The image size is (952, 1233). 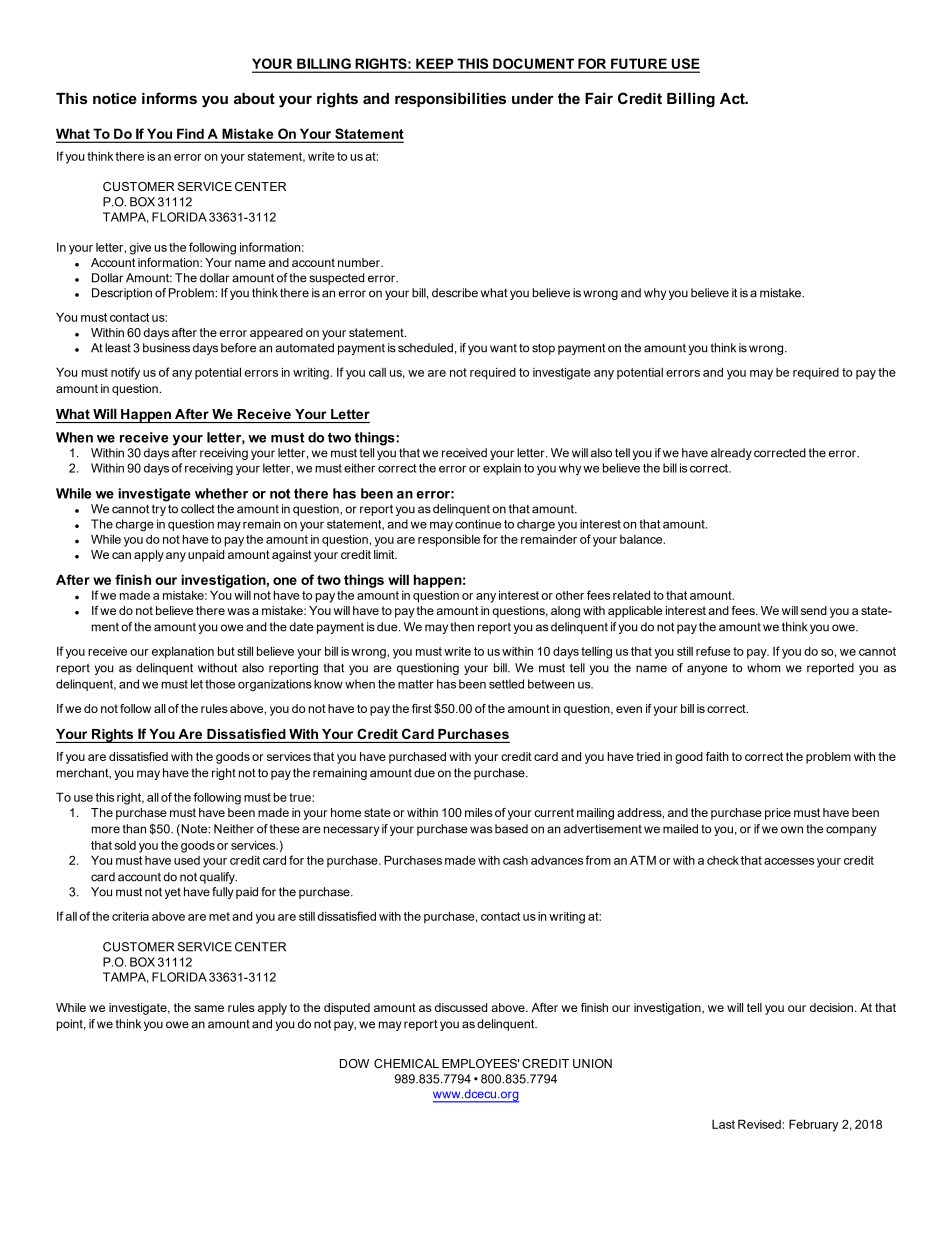 I want to click on same, so click(x=209, y=1008).
